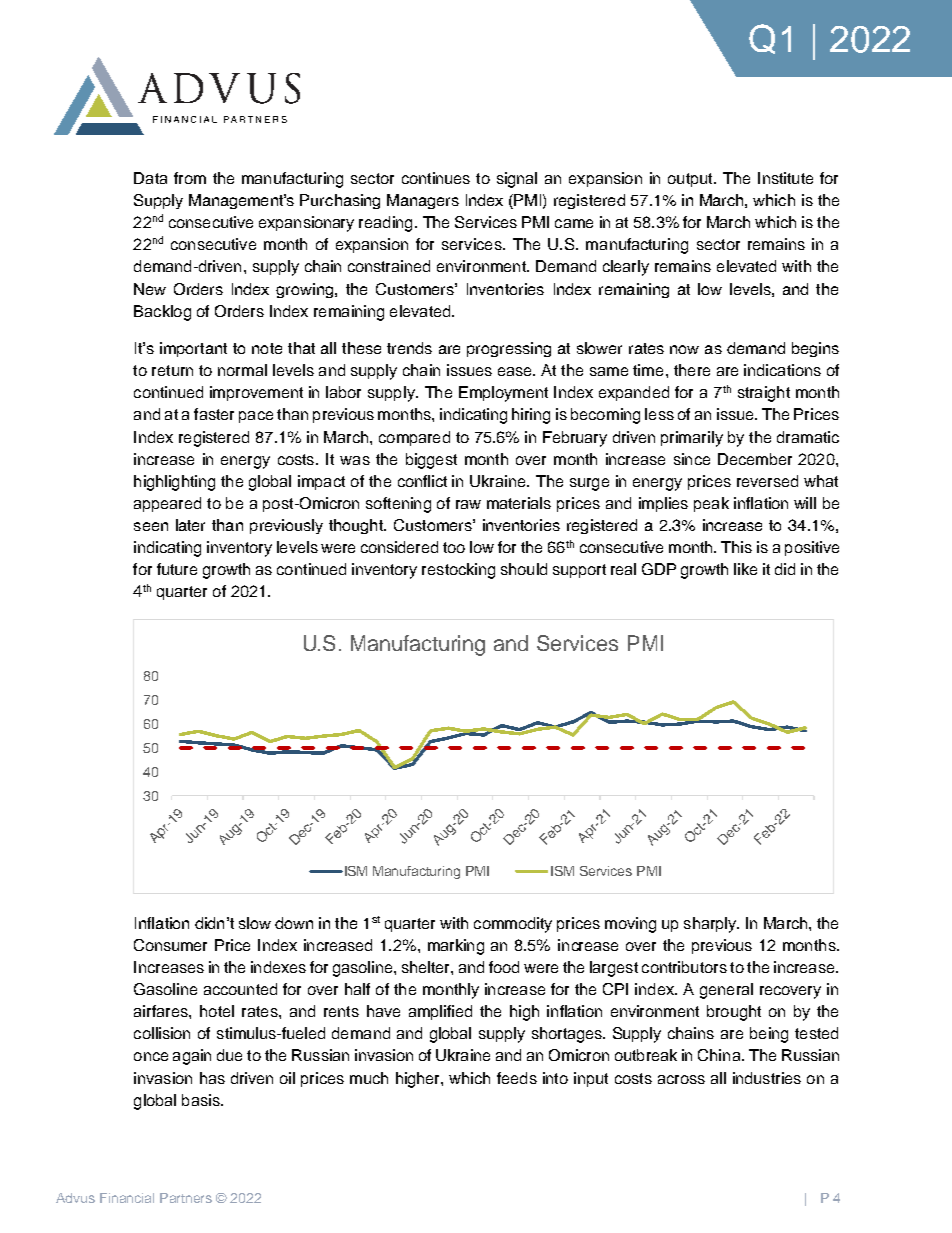 This document has width=952, height=1233. What do you see at coordinates (190, 525) in the document?
I see `later` at bounding box center [190, 525].
